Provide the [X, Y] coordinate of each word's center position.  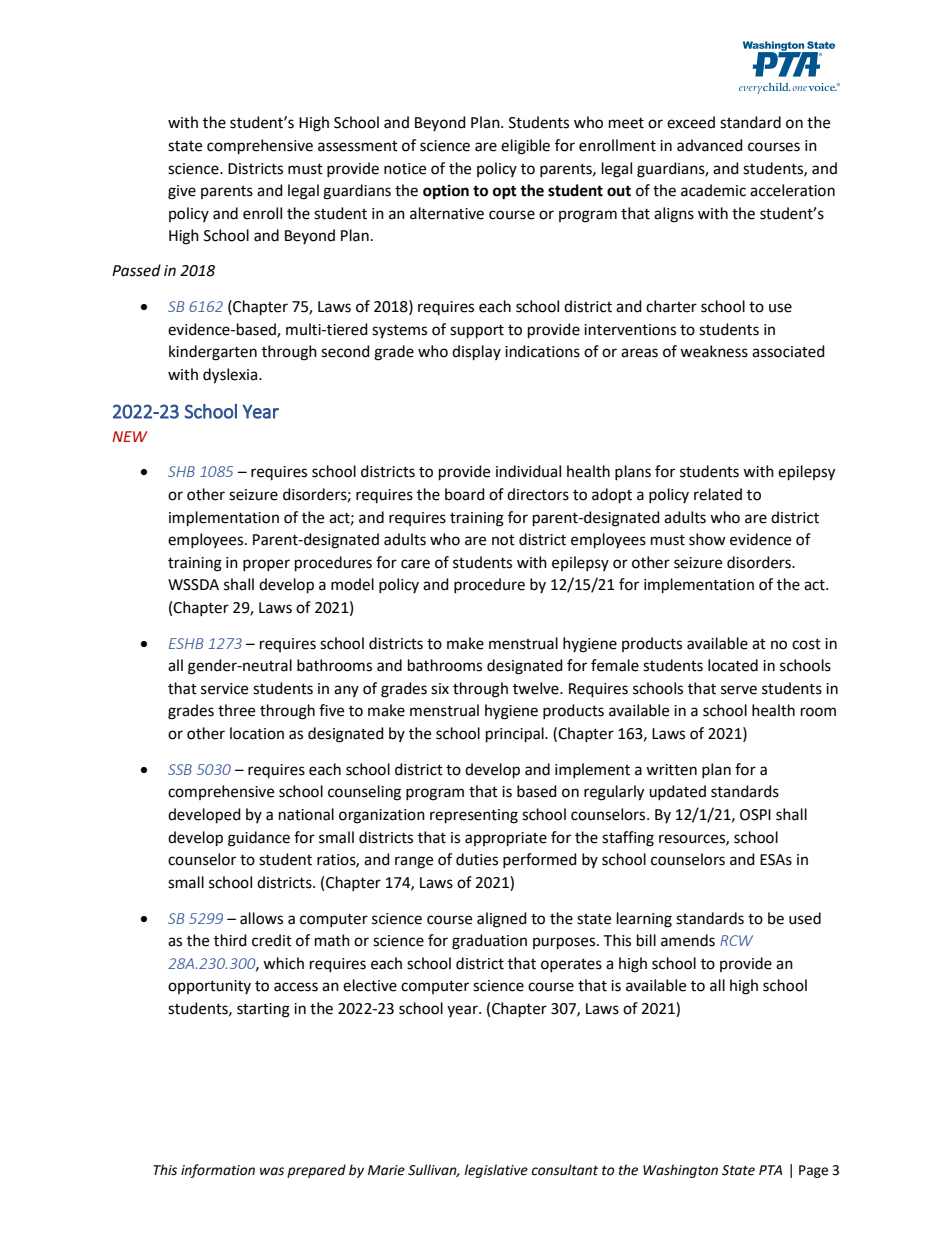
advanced [710, 145]
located [733, 665]
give [182, 192]
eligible [525, 147]
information [218, 1171]
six [440, 689]
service [224, 689]
